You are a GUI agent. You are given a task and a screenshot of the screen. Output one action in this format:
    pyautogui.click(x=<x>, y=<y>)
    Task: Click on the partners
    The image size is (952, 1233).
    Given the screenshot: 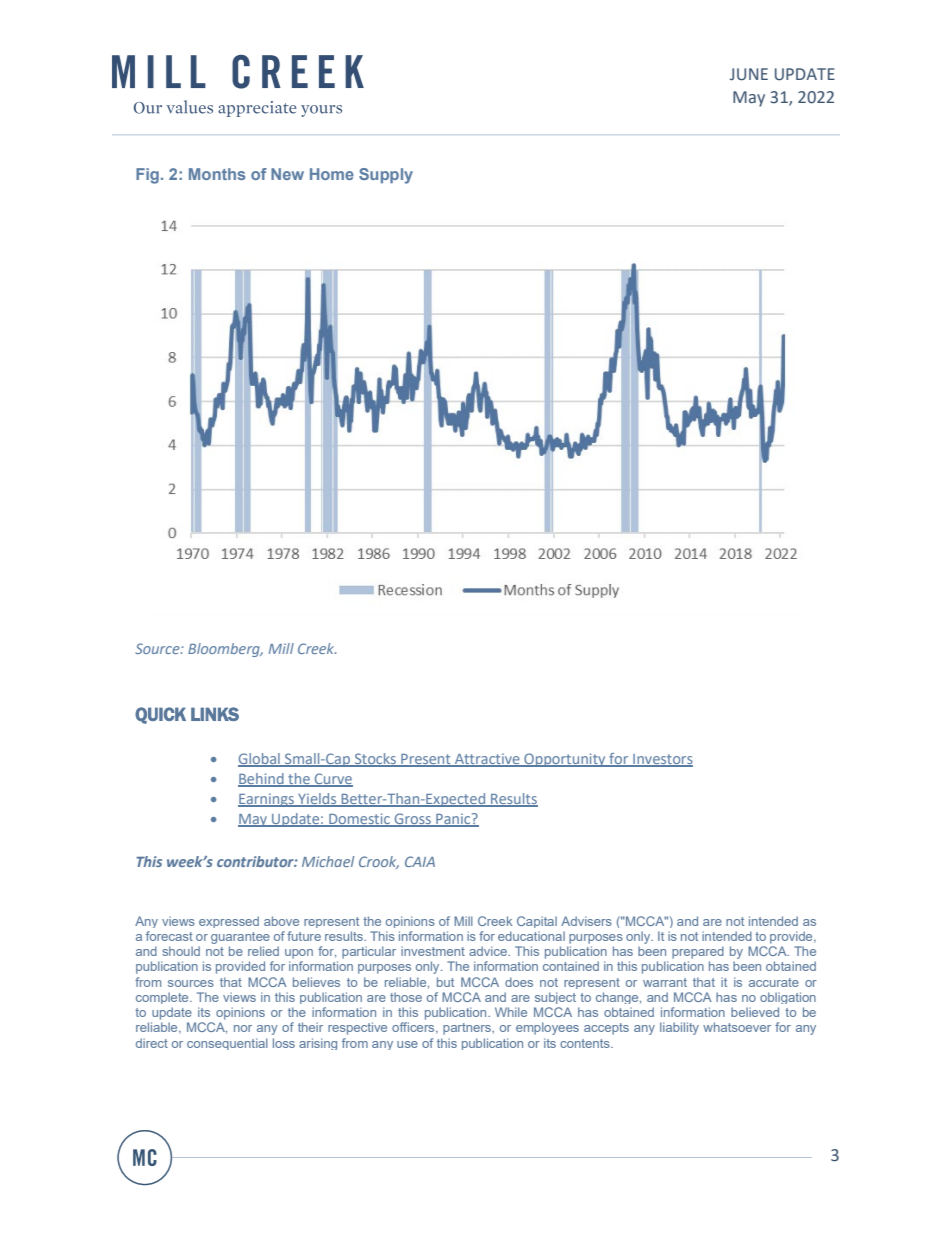 What is the action you would take?
    pyautogui.click(x=468, y=1029)
